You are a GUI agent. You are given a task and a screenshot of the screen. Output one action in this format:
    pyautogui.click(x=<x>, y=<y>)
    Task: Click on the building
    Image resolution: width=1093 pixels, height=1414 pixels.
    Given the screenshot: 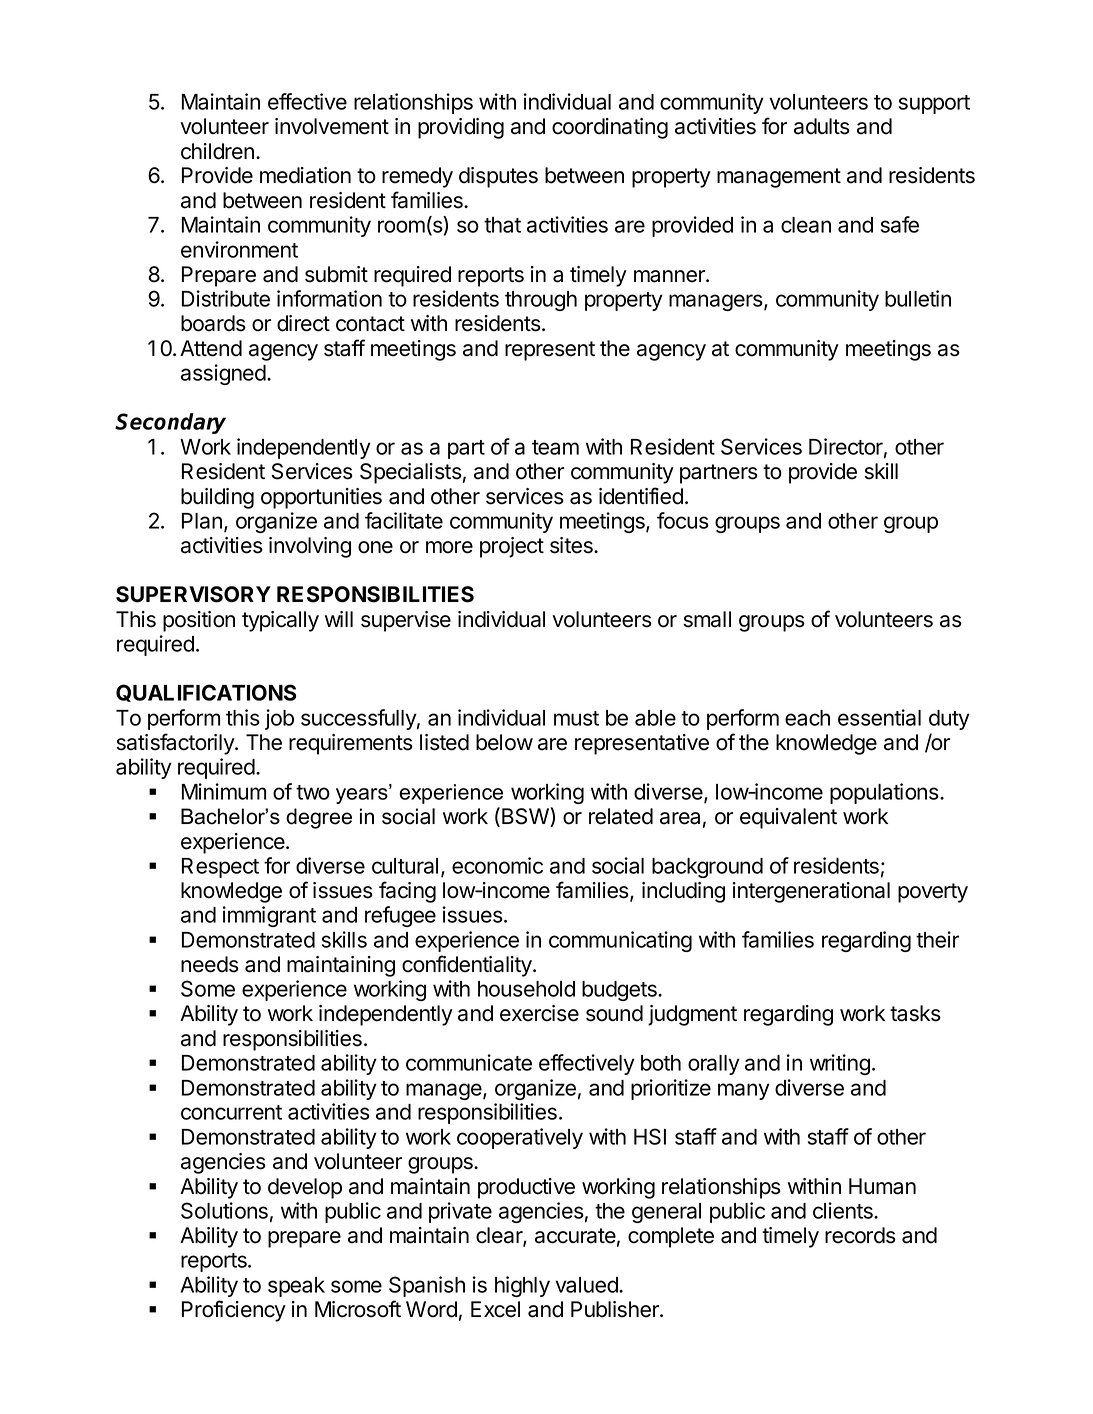 What is the action you would take?
    pyautogui.click(x=217, y=498)
